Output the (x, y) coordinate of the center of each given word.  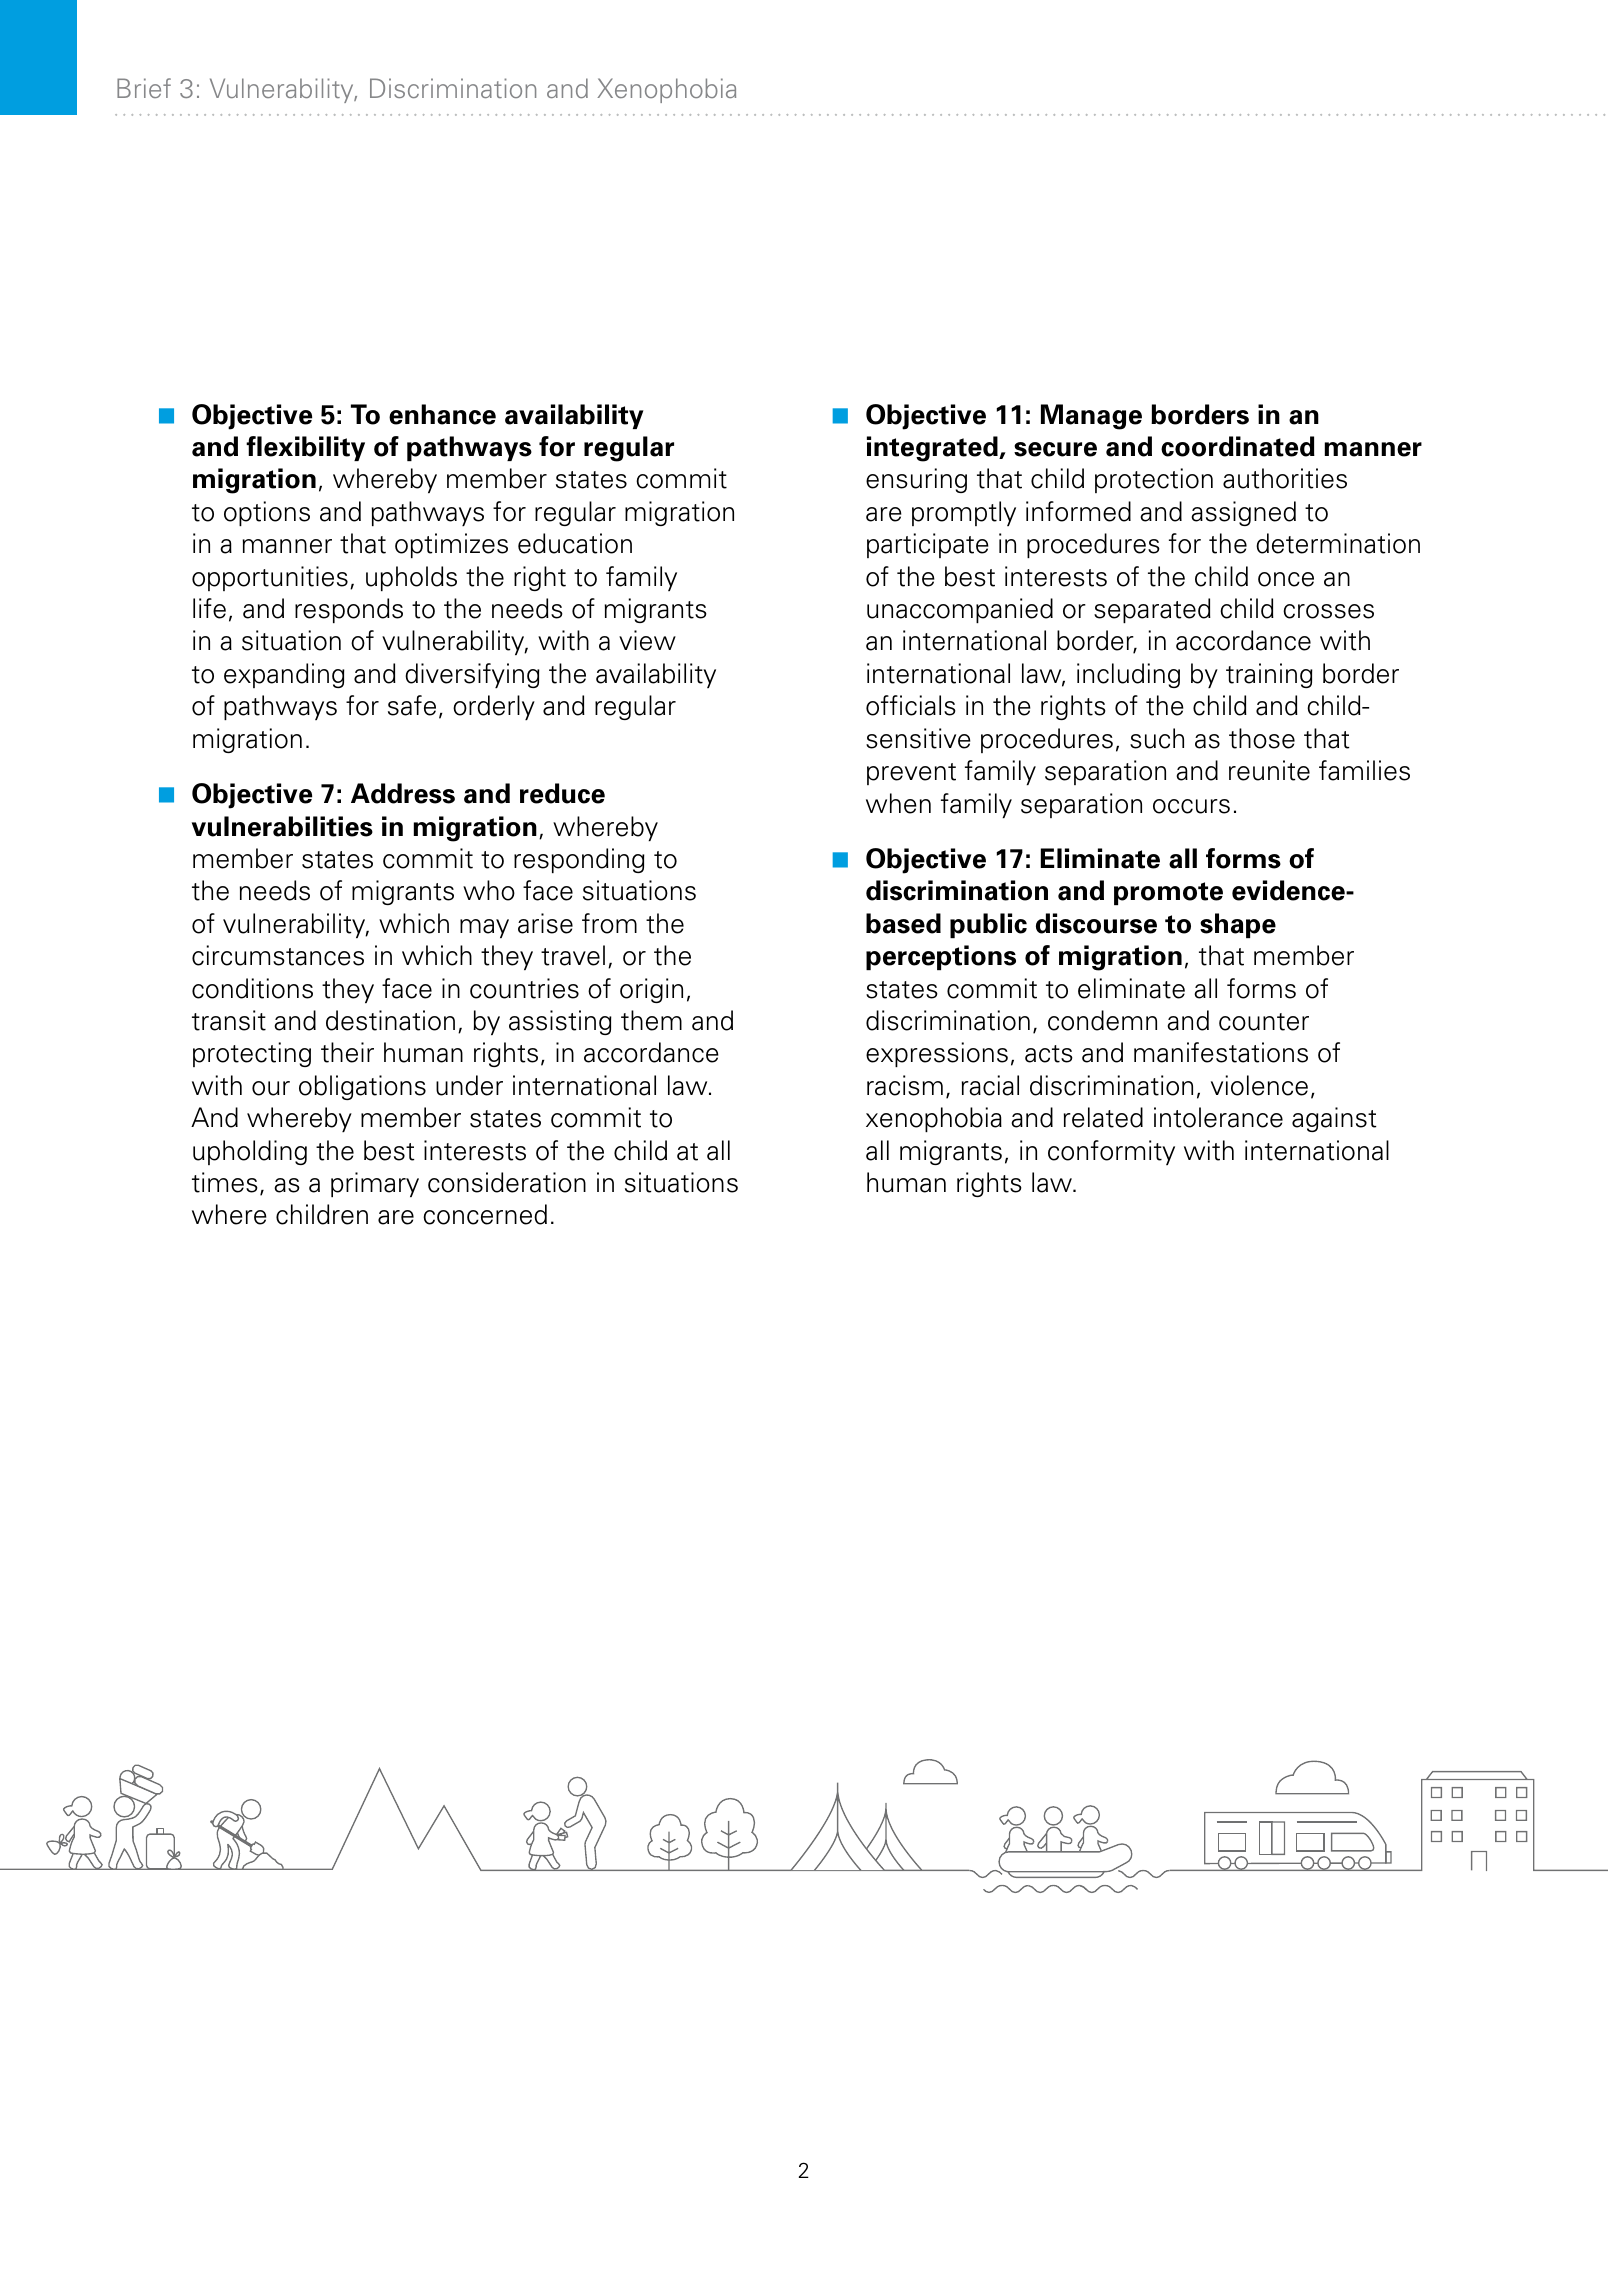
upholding (250, 1152)
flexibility (305, 448)
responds (349, 610)
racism (905, 1085)
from (609, 923)
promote (1168, 893)
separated (1152, 610)
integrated (933, 449)
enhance (442, 414)
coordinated (1238, 446)
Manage (1091, 417)
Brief (144, 88)
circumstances (278, 955)
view (647, 640)
